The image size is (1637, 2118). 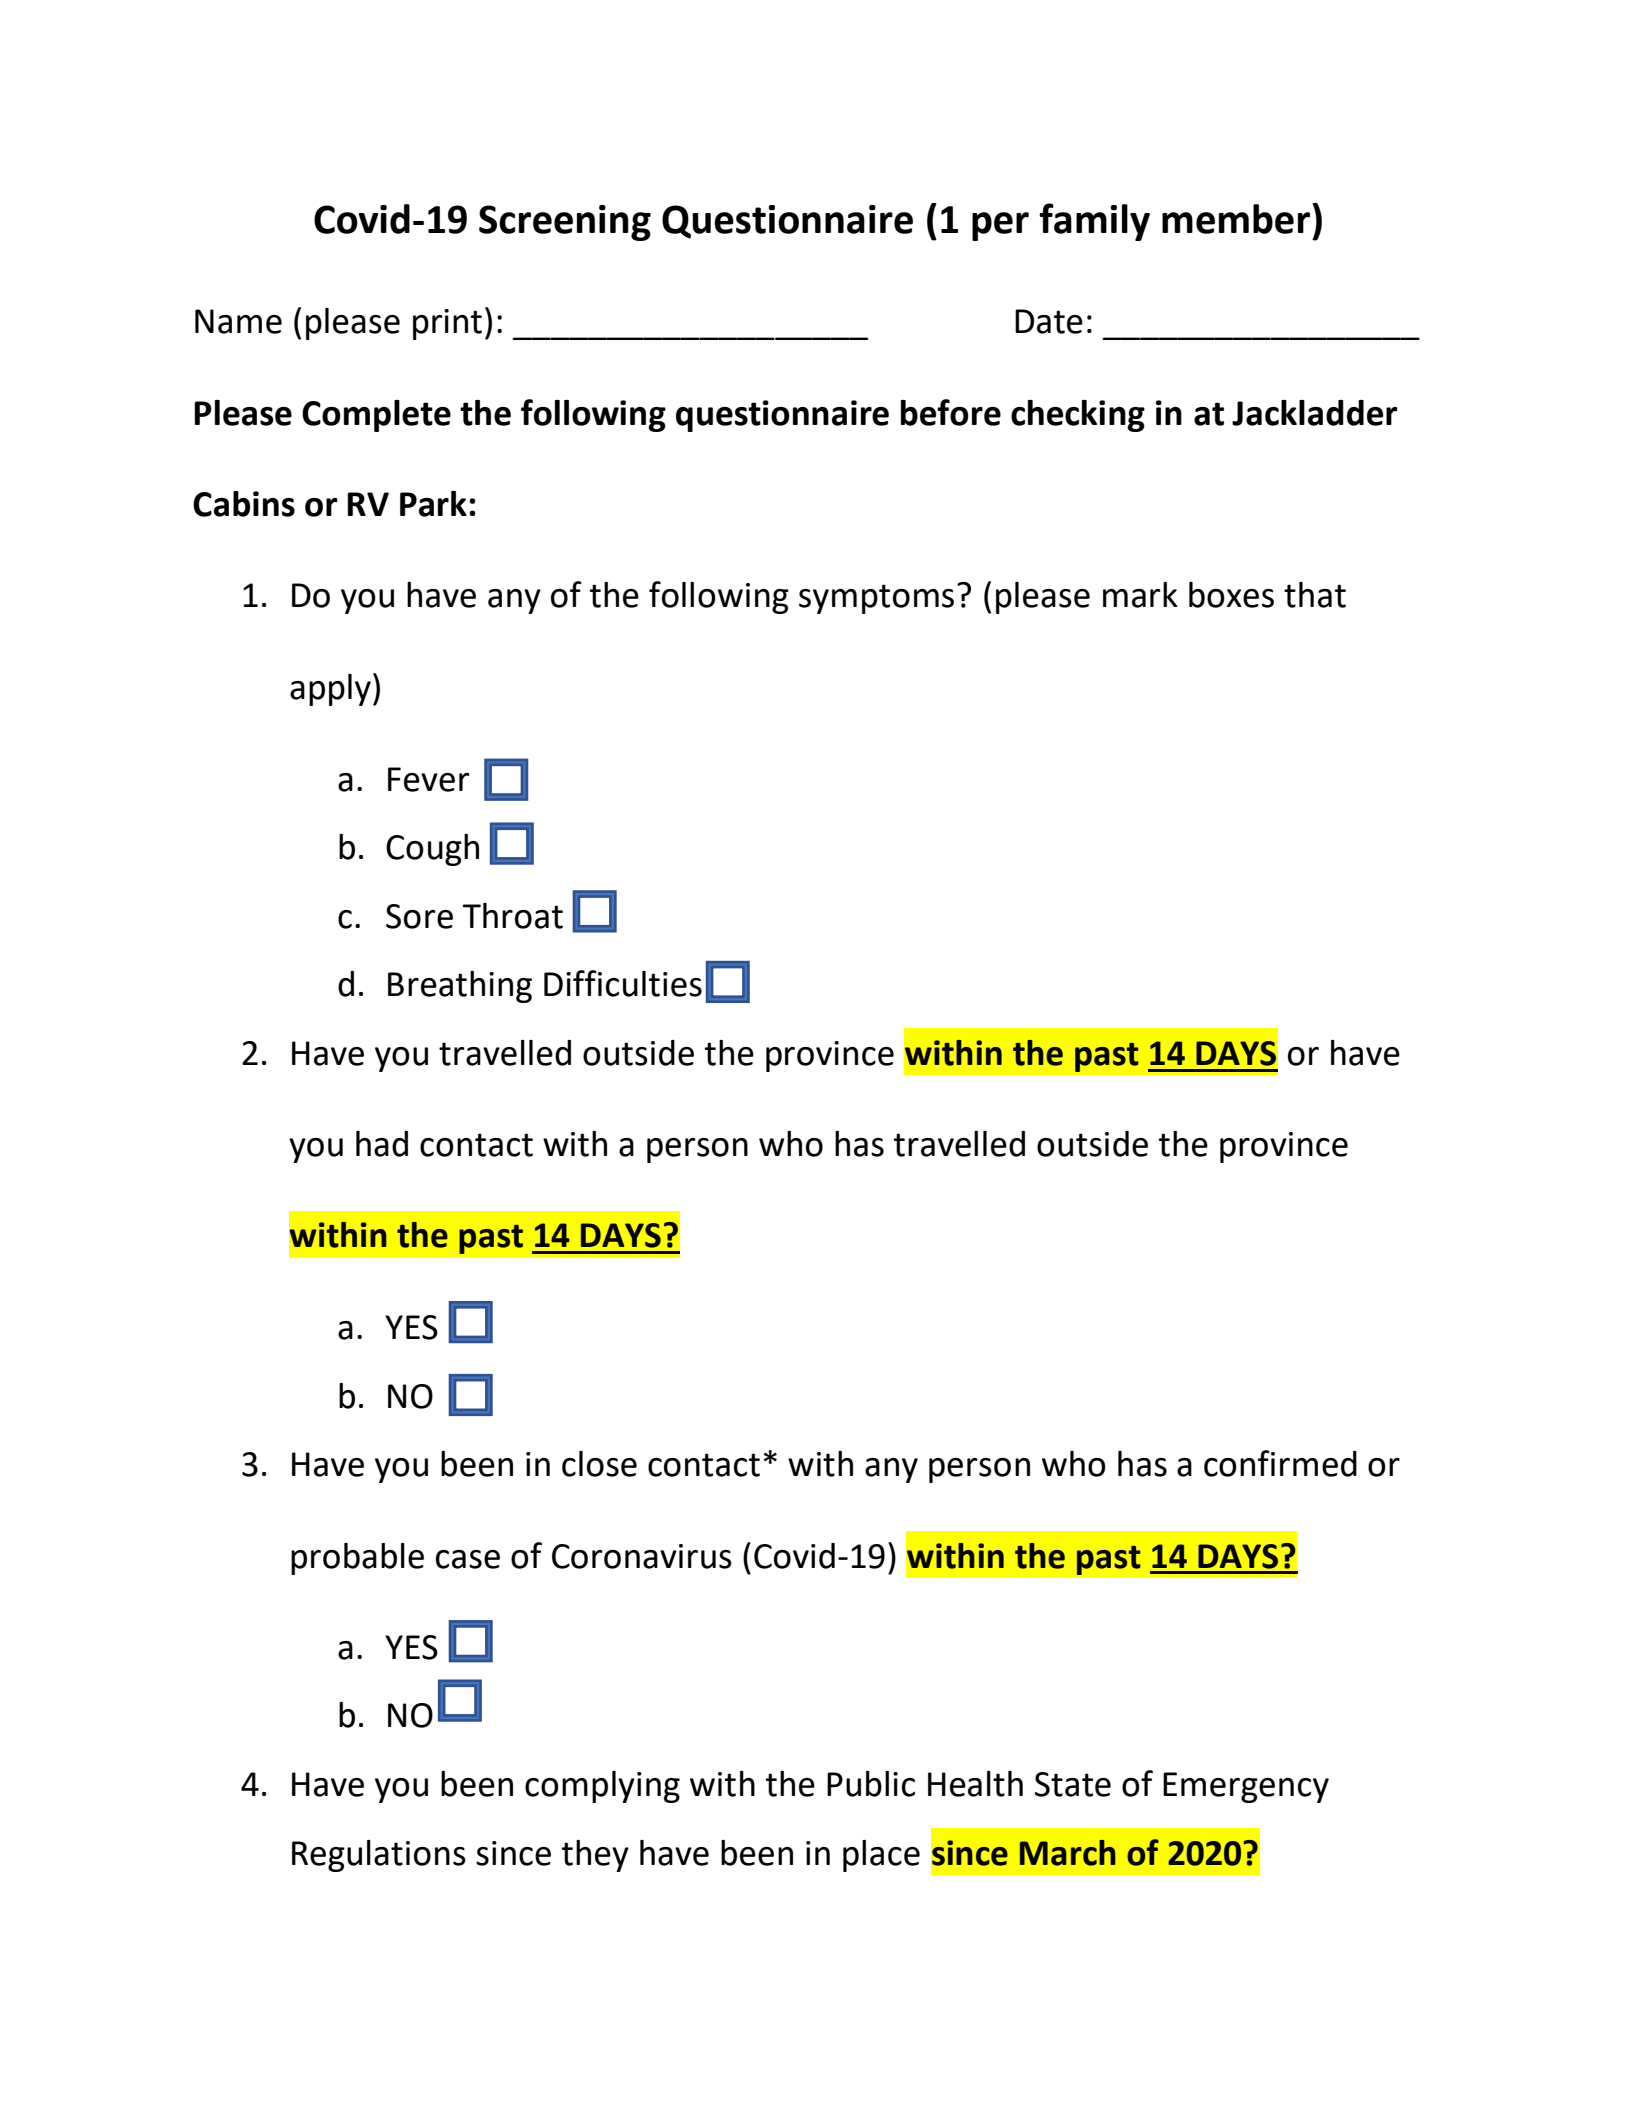 I want to click on member, so click(x=1236, y=219).
